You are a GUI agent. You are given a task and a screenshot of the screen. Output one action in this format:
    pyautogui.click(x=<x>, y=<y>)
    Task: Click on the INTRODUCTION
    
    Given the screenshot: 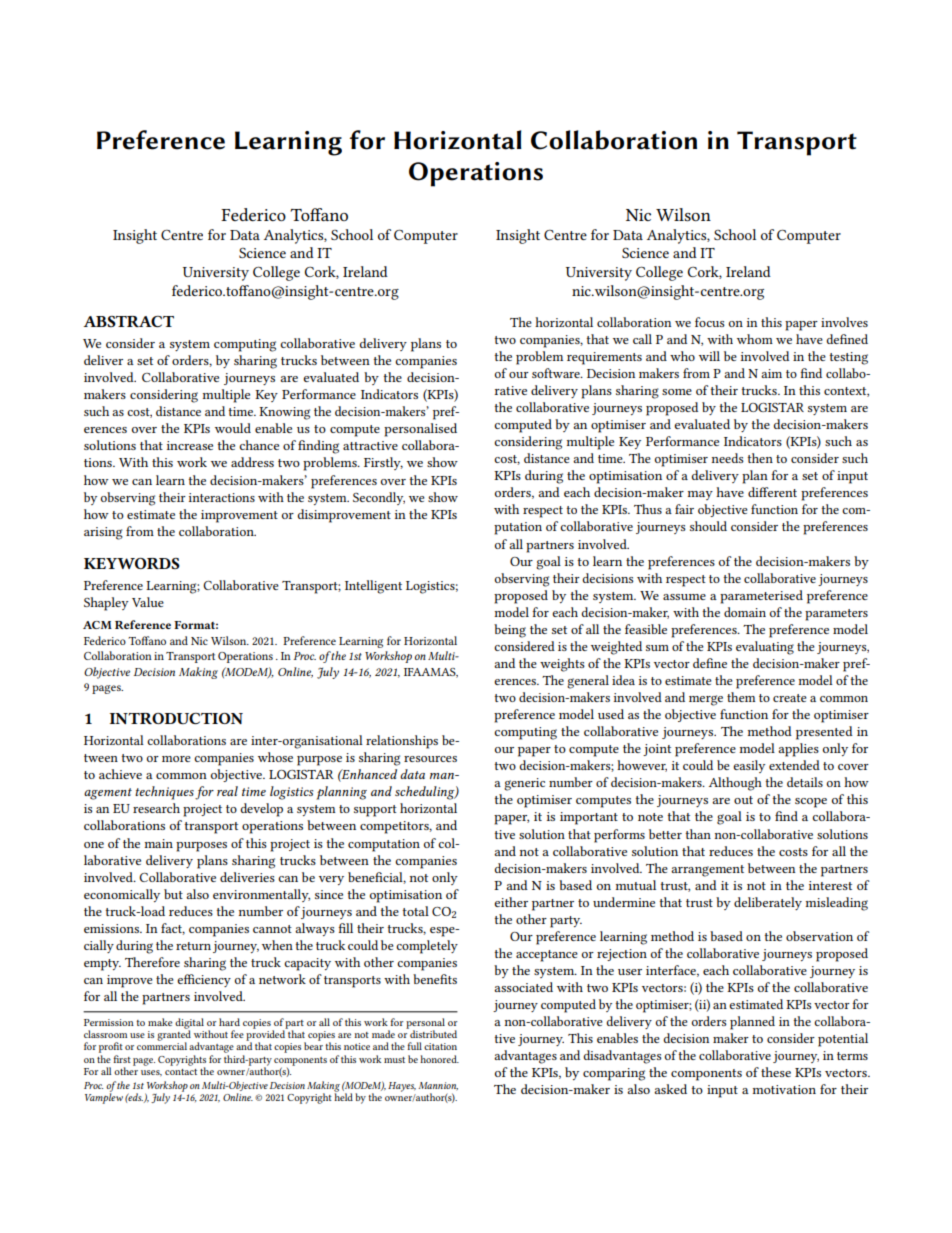 What is the action you would take?
    pyautogui.click(x=176, y=718)
